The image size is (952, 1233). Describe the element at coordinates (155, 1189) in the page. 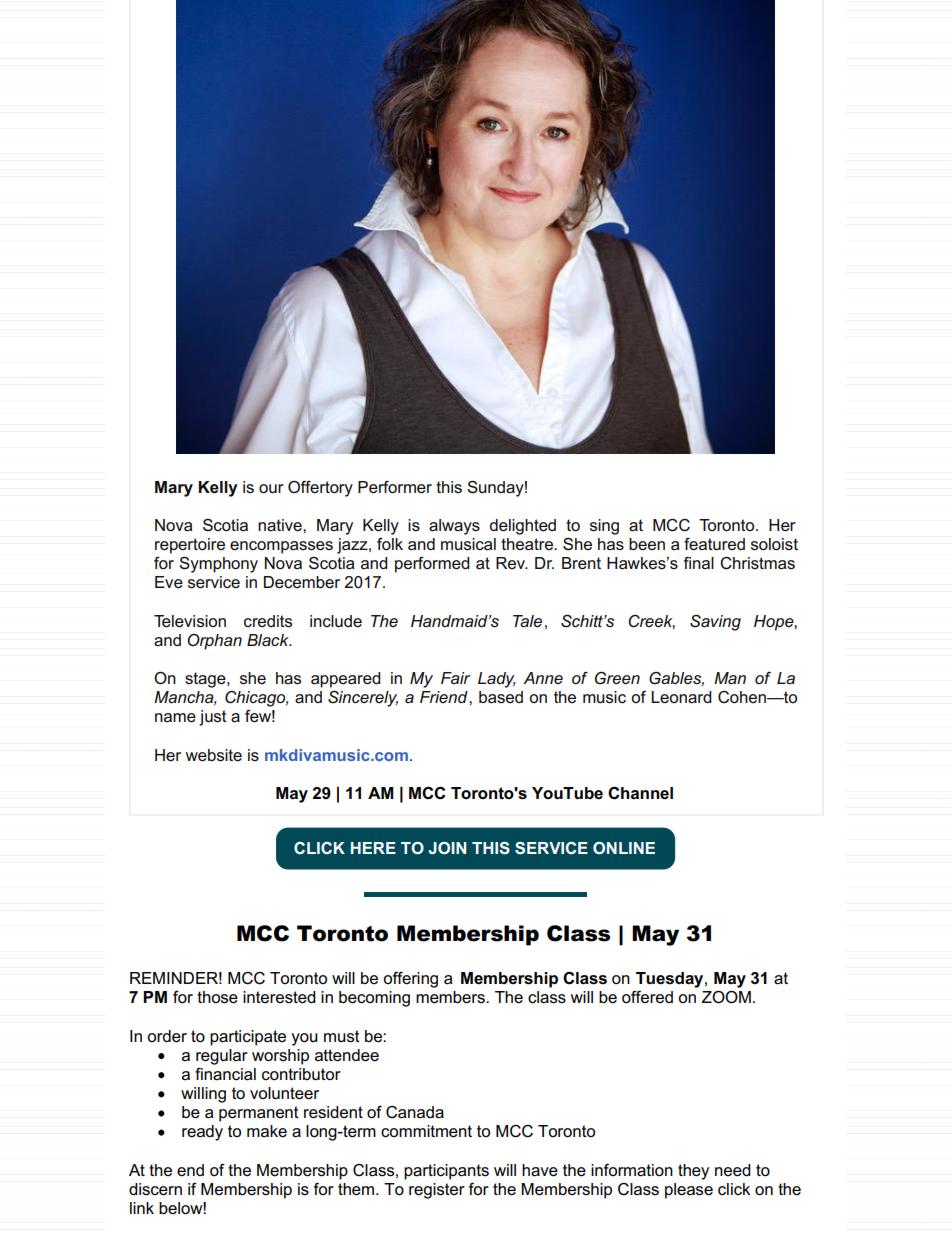

I see `discern` at that location.
